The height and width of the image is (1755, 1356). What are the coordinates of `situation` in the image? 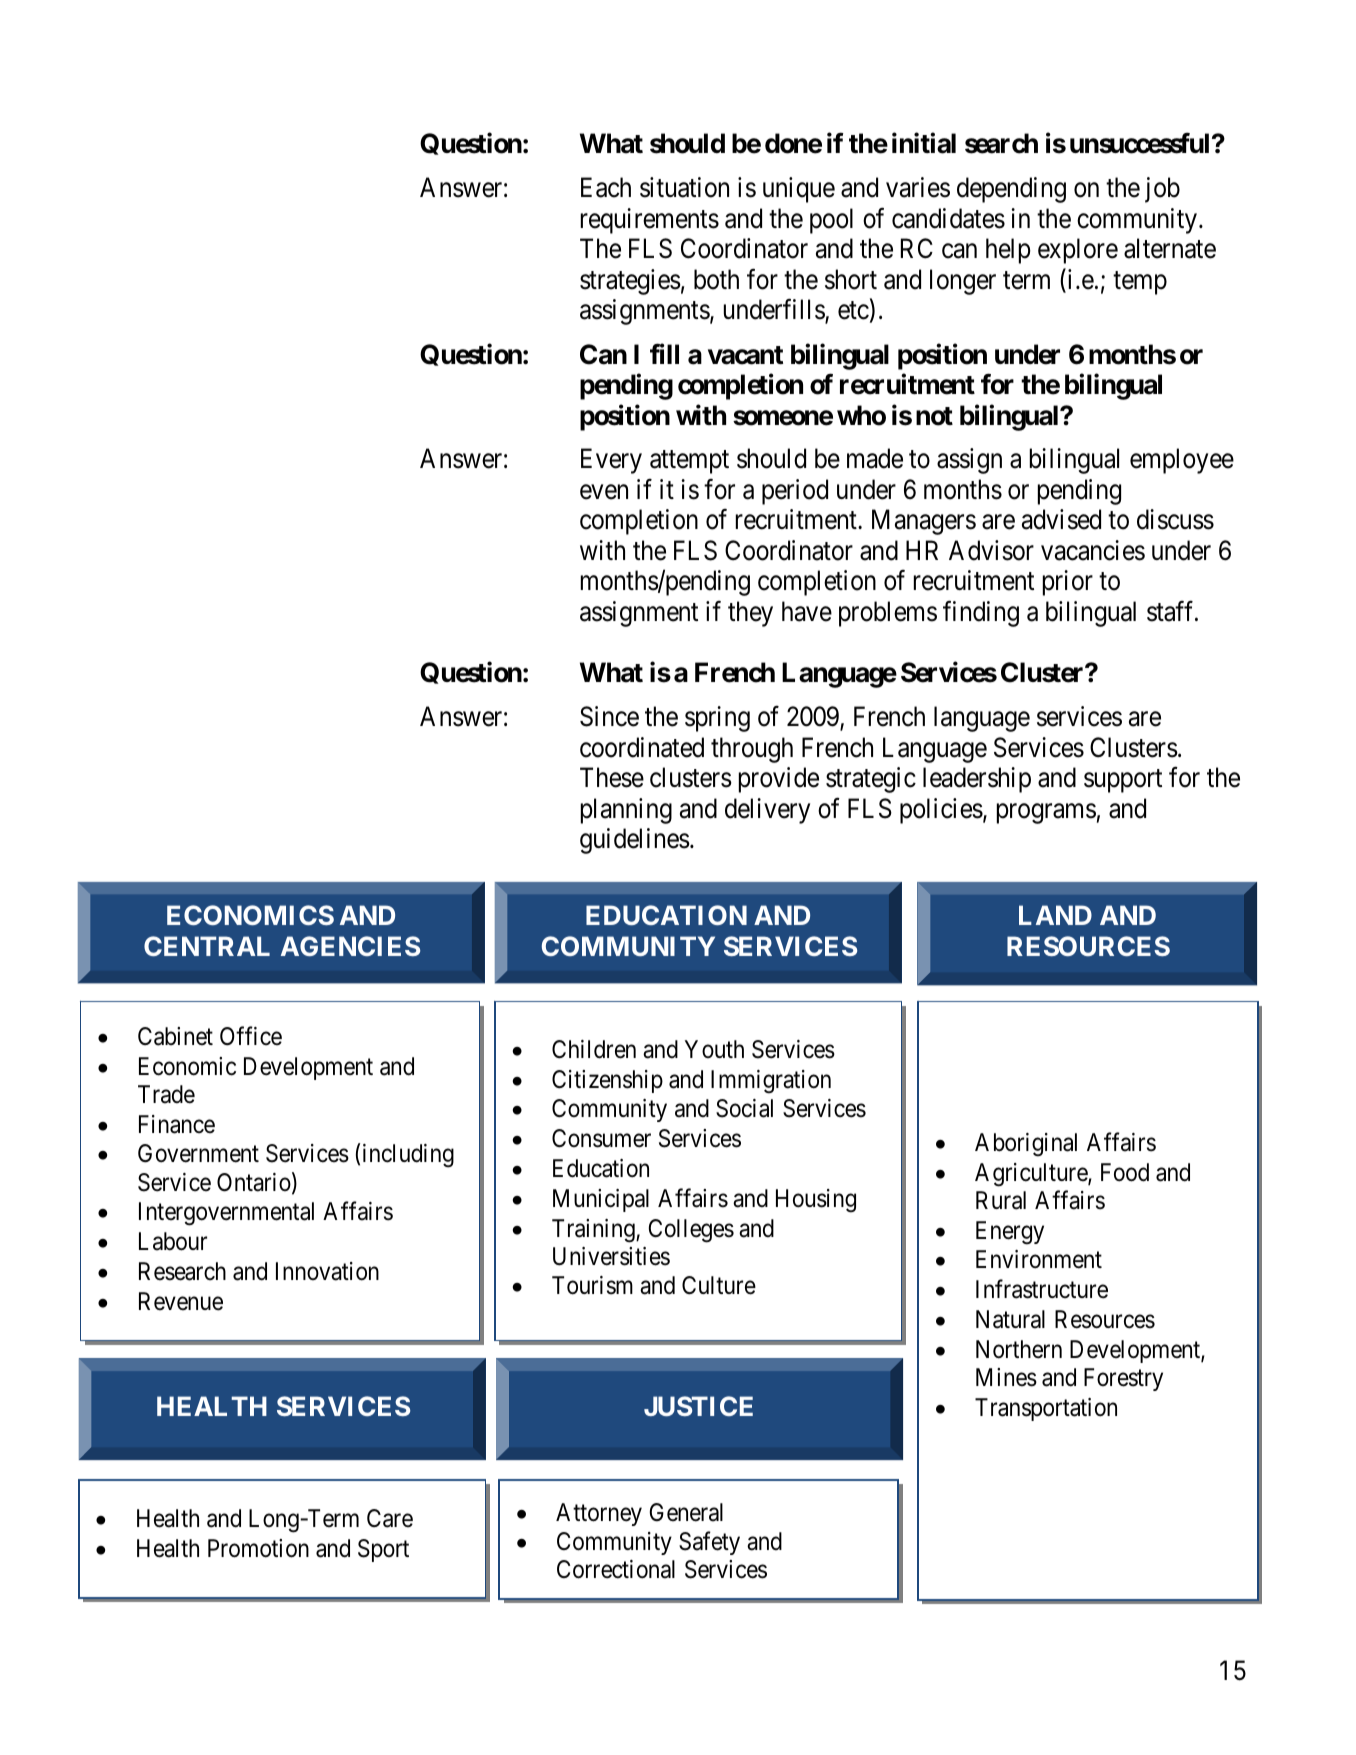 It's located at (684, 187).
